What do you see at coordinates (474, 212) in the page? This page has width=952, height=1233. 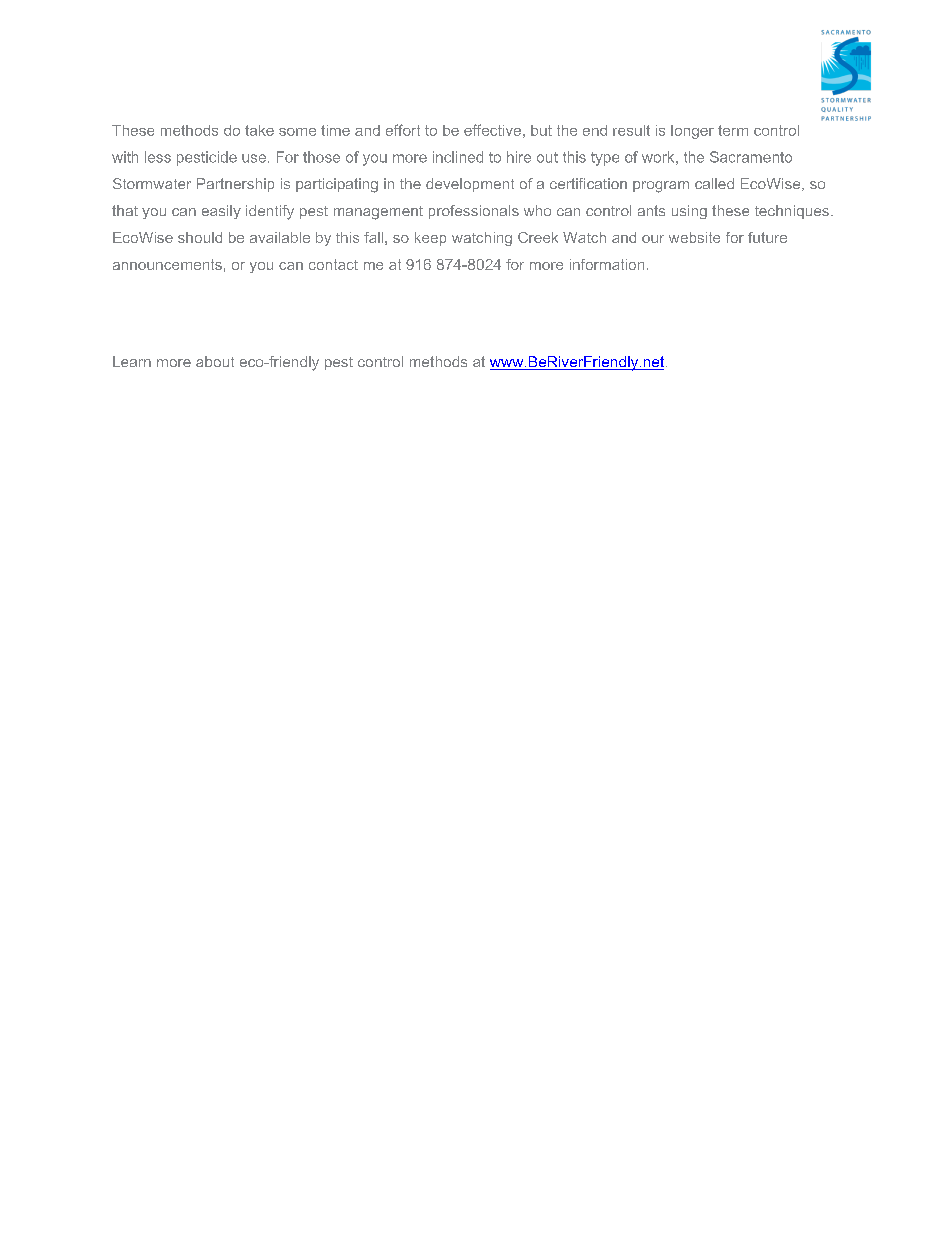 I see `professionals` at bounding box center [474, 212].
